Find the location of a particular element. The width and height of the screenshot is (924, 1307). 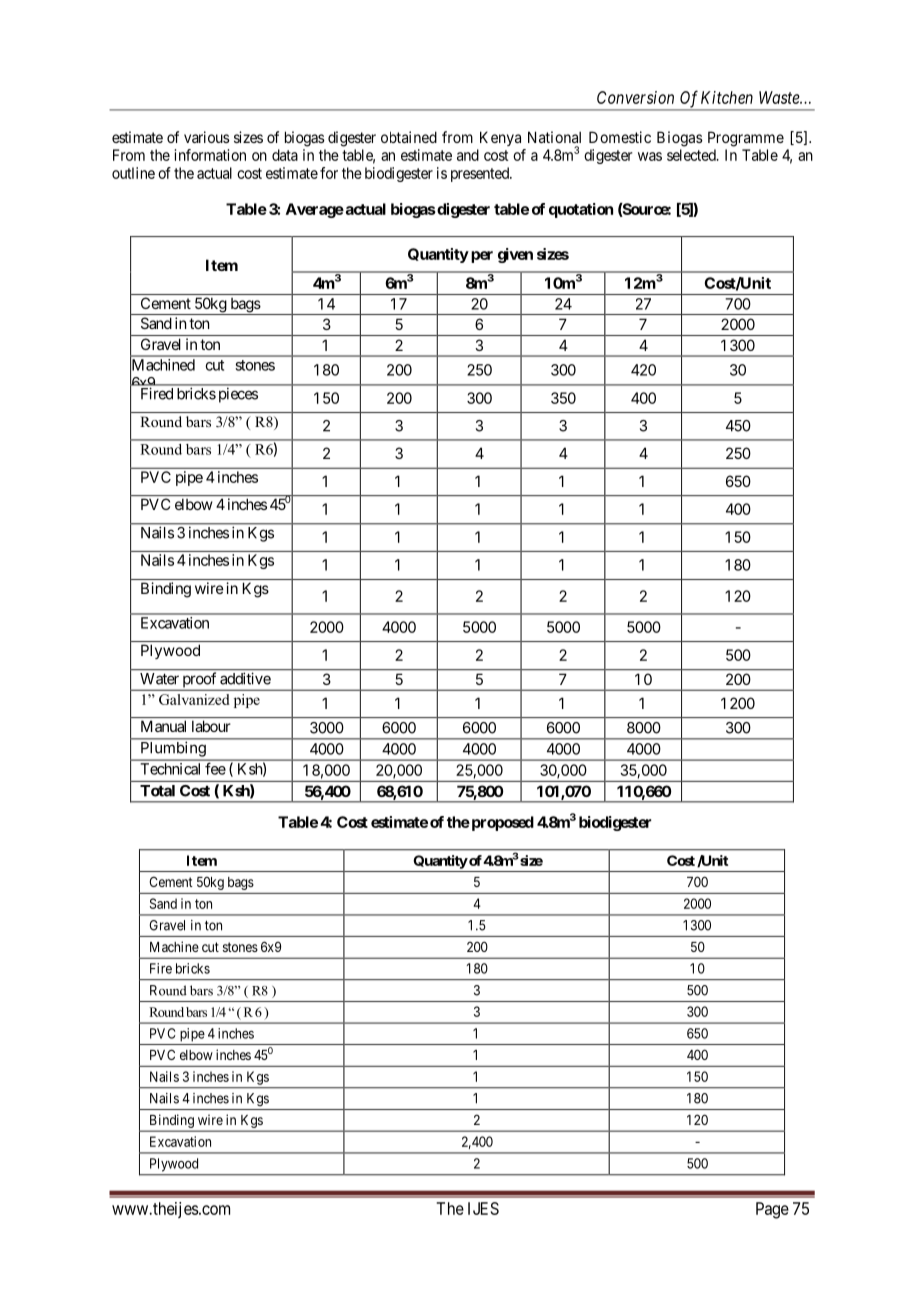

Water is located at coordinates (159, 679).
